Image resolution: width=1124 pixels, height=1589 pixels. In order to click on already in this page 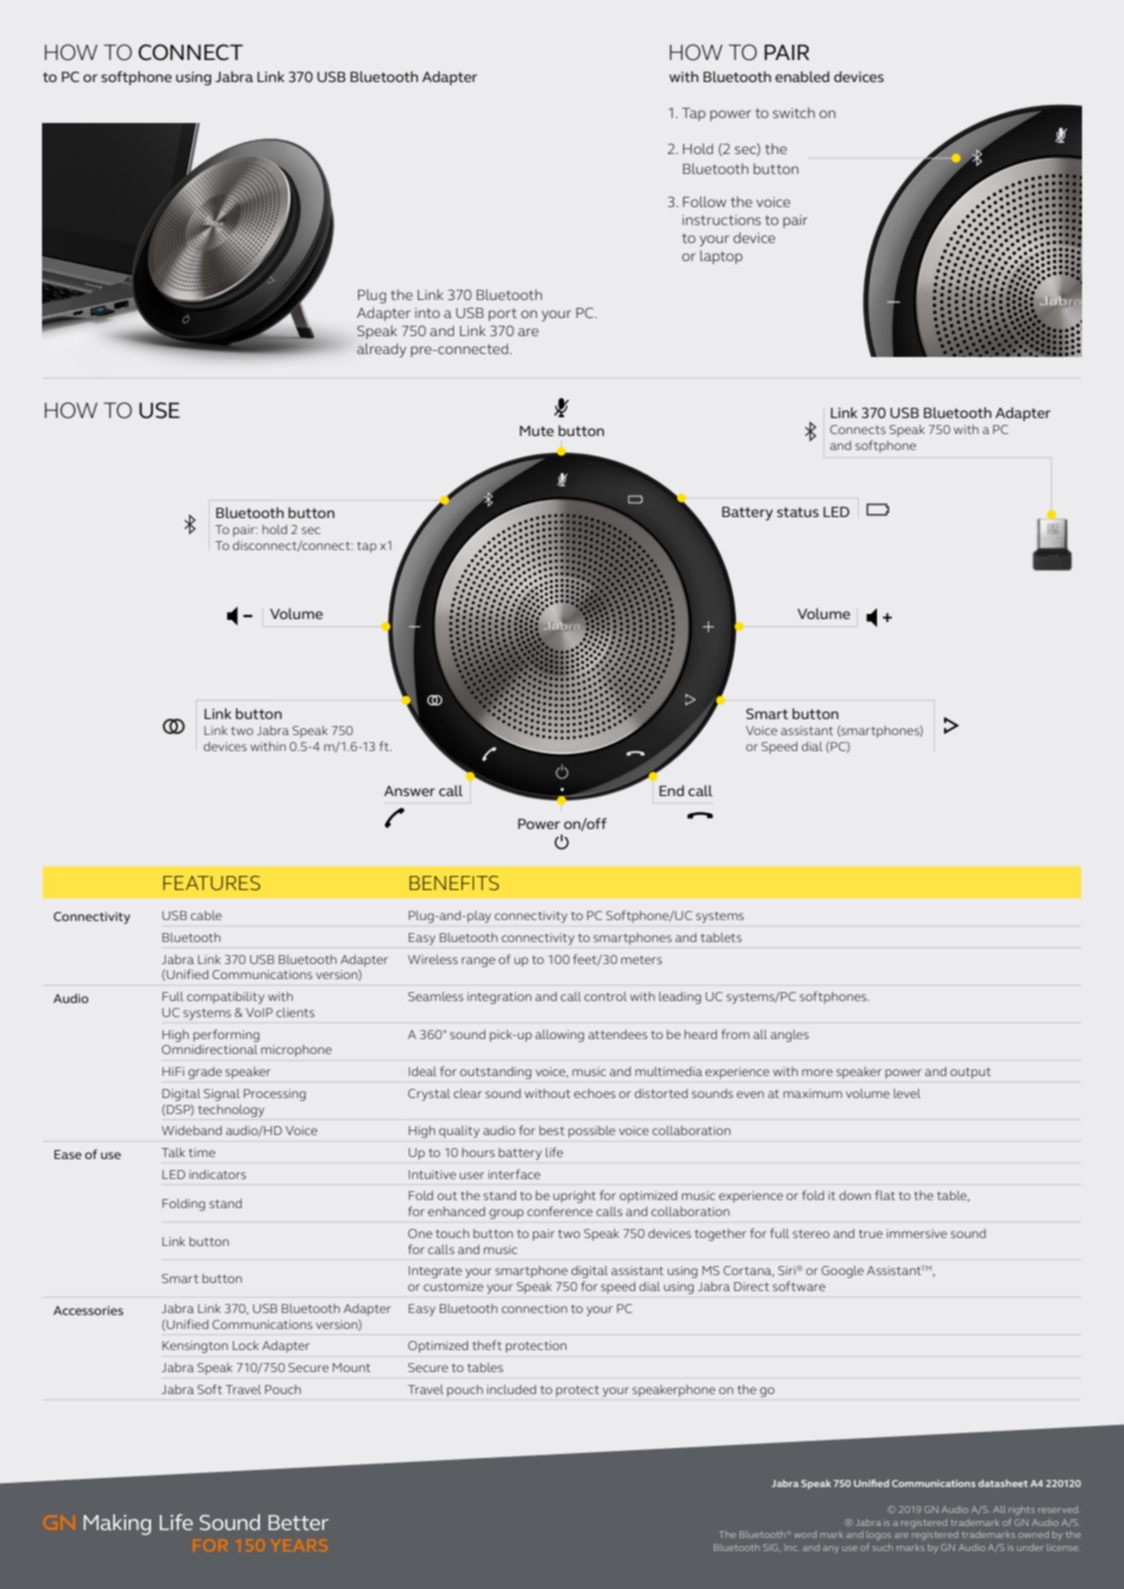, I will do `click(381, 350)`.
